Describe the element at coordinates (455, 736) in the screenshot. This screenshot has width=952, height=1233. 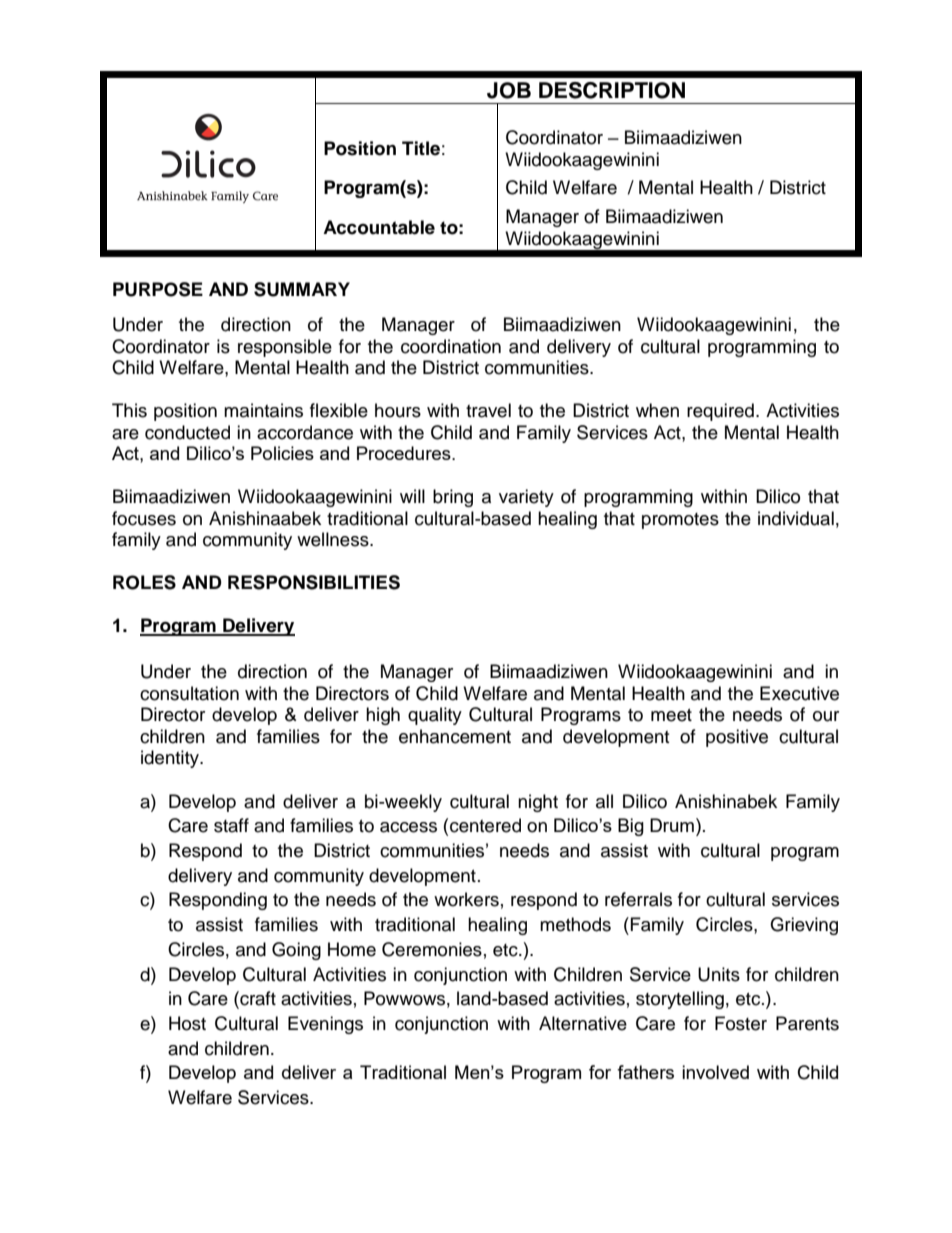
I see `enhancement` at that location.
